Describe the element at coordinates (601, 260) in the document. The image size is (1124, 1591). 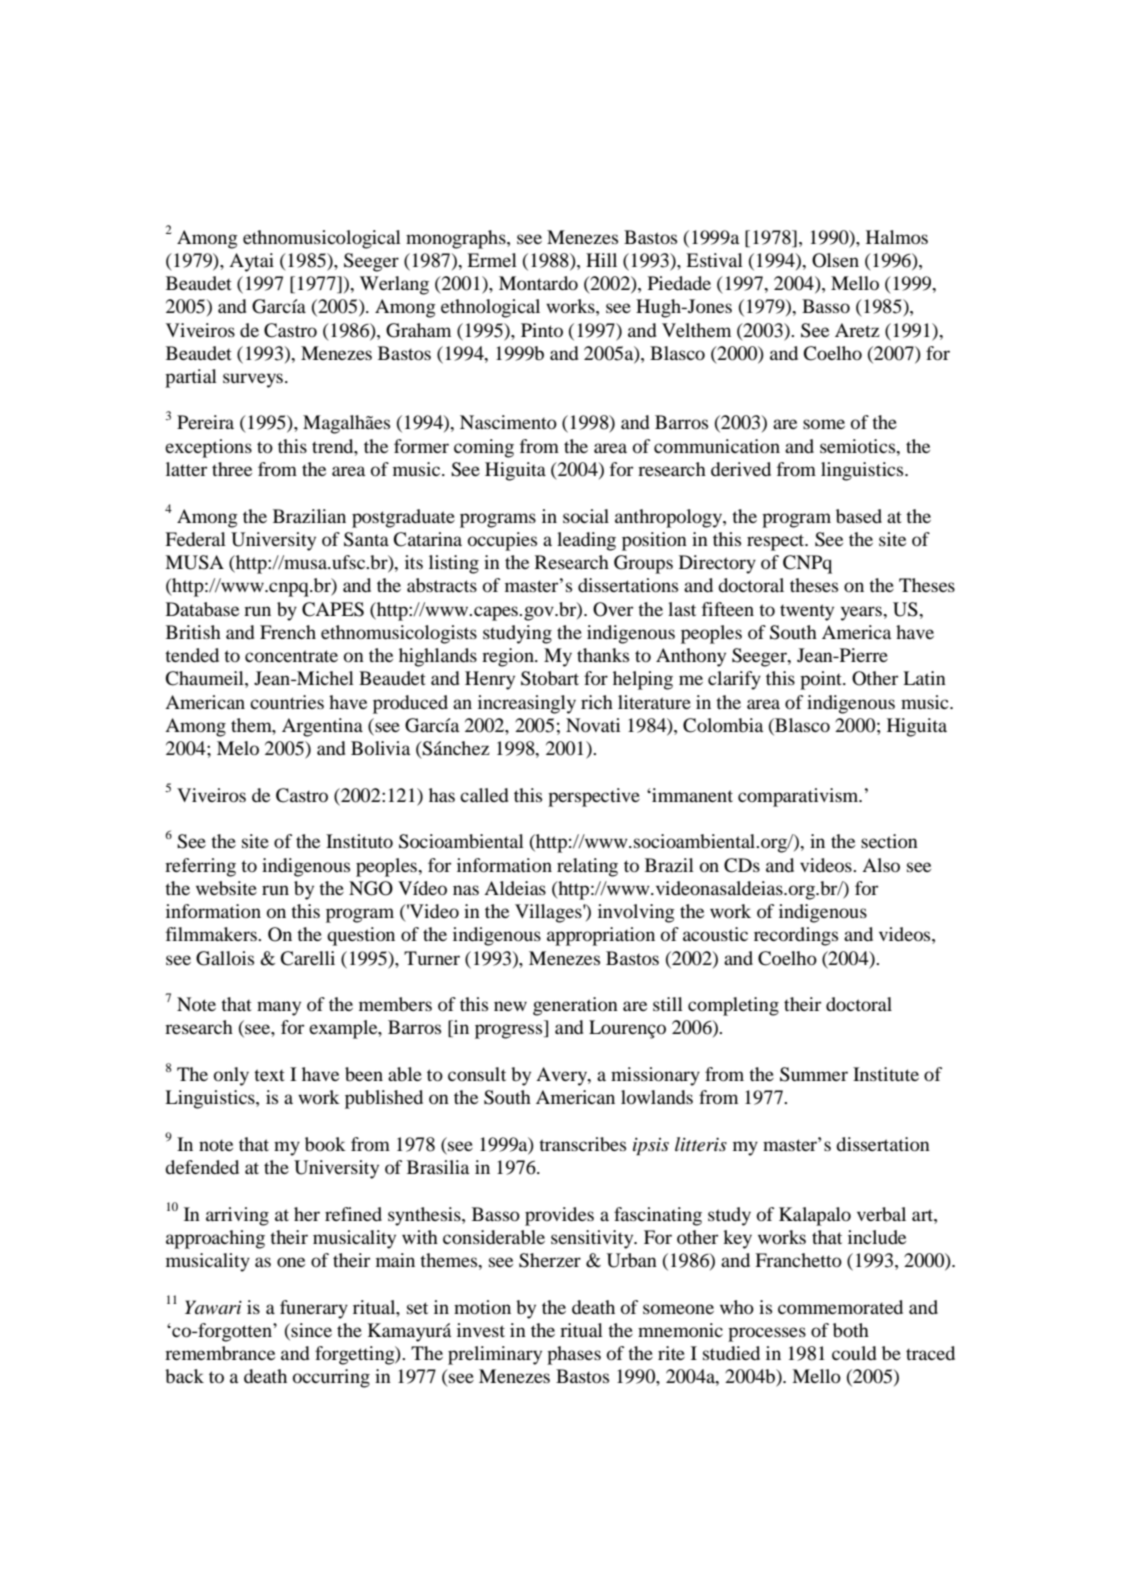
I see `Hill` at that location.
